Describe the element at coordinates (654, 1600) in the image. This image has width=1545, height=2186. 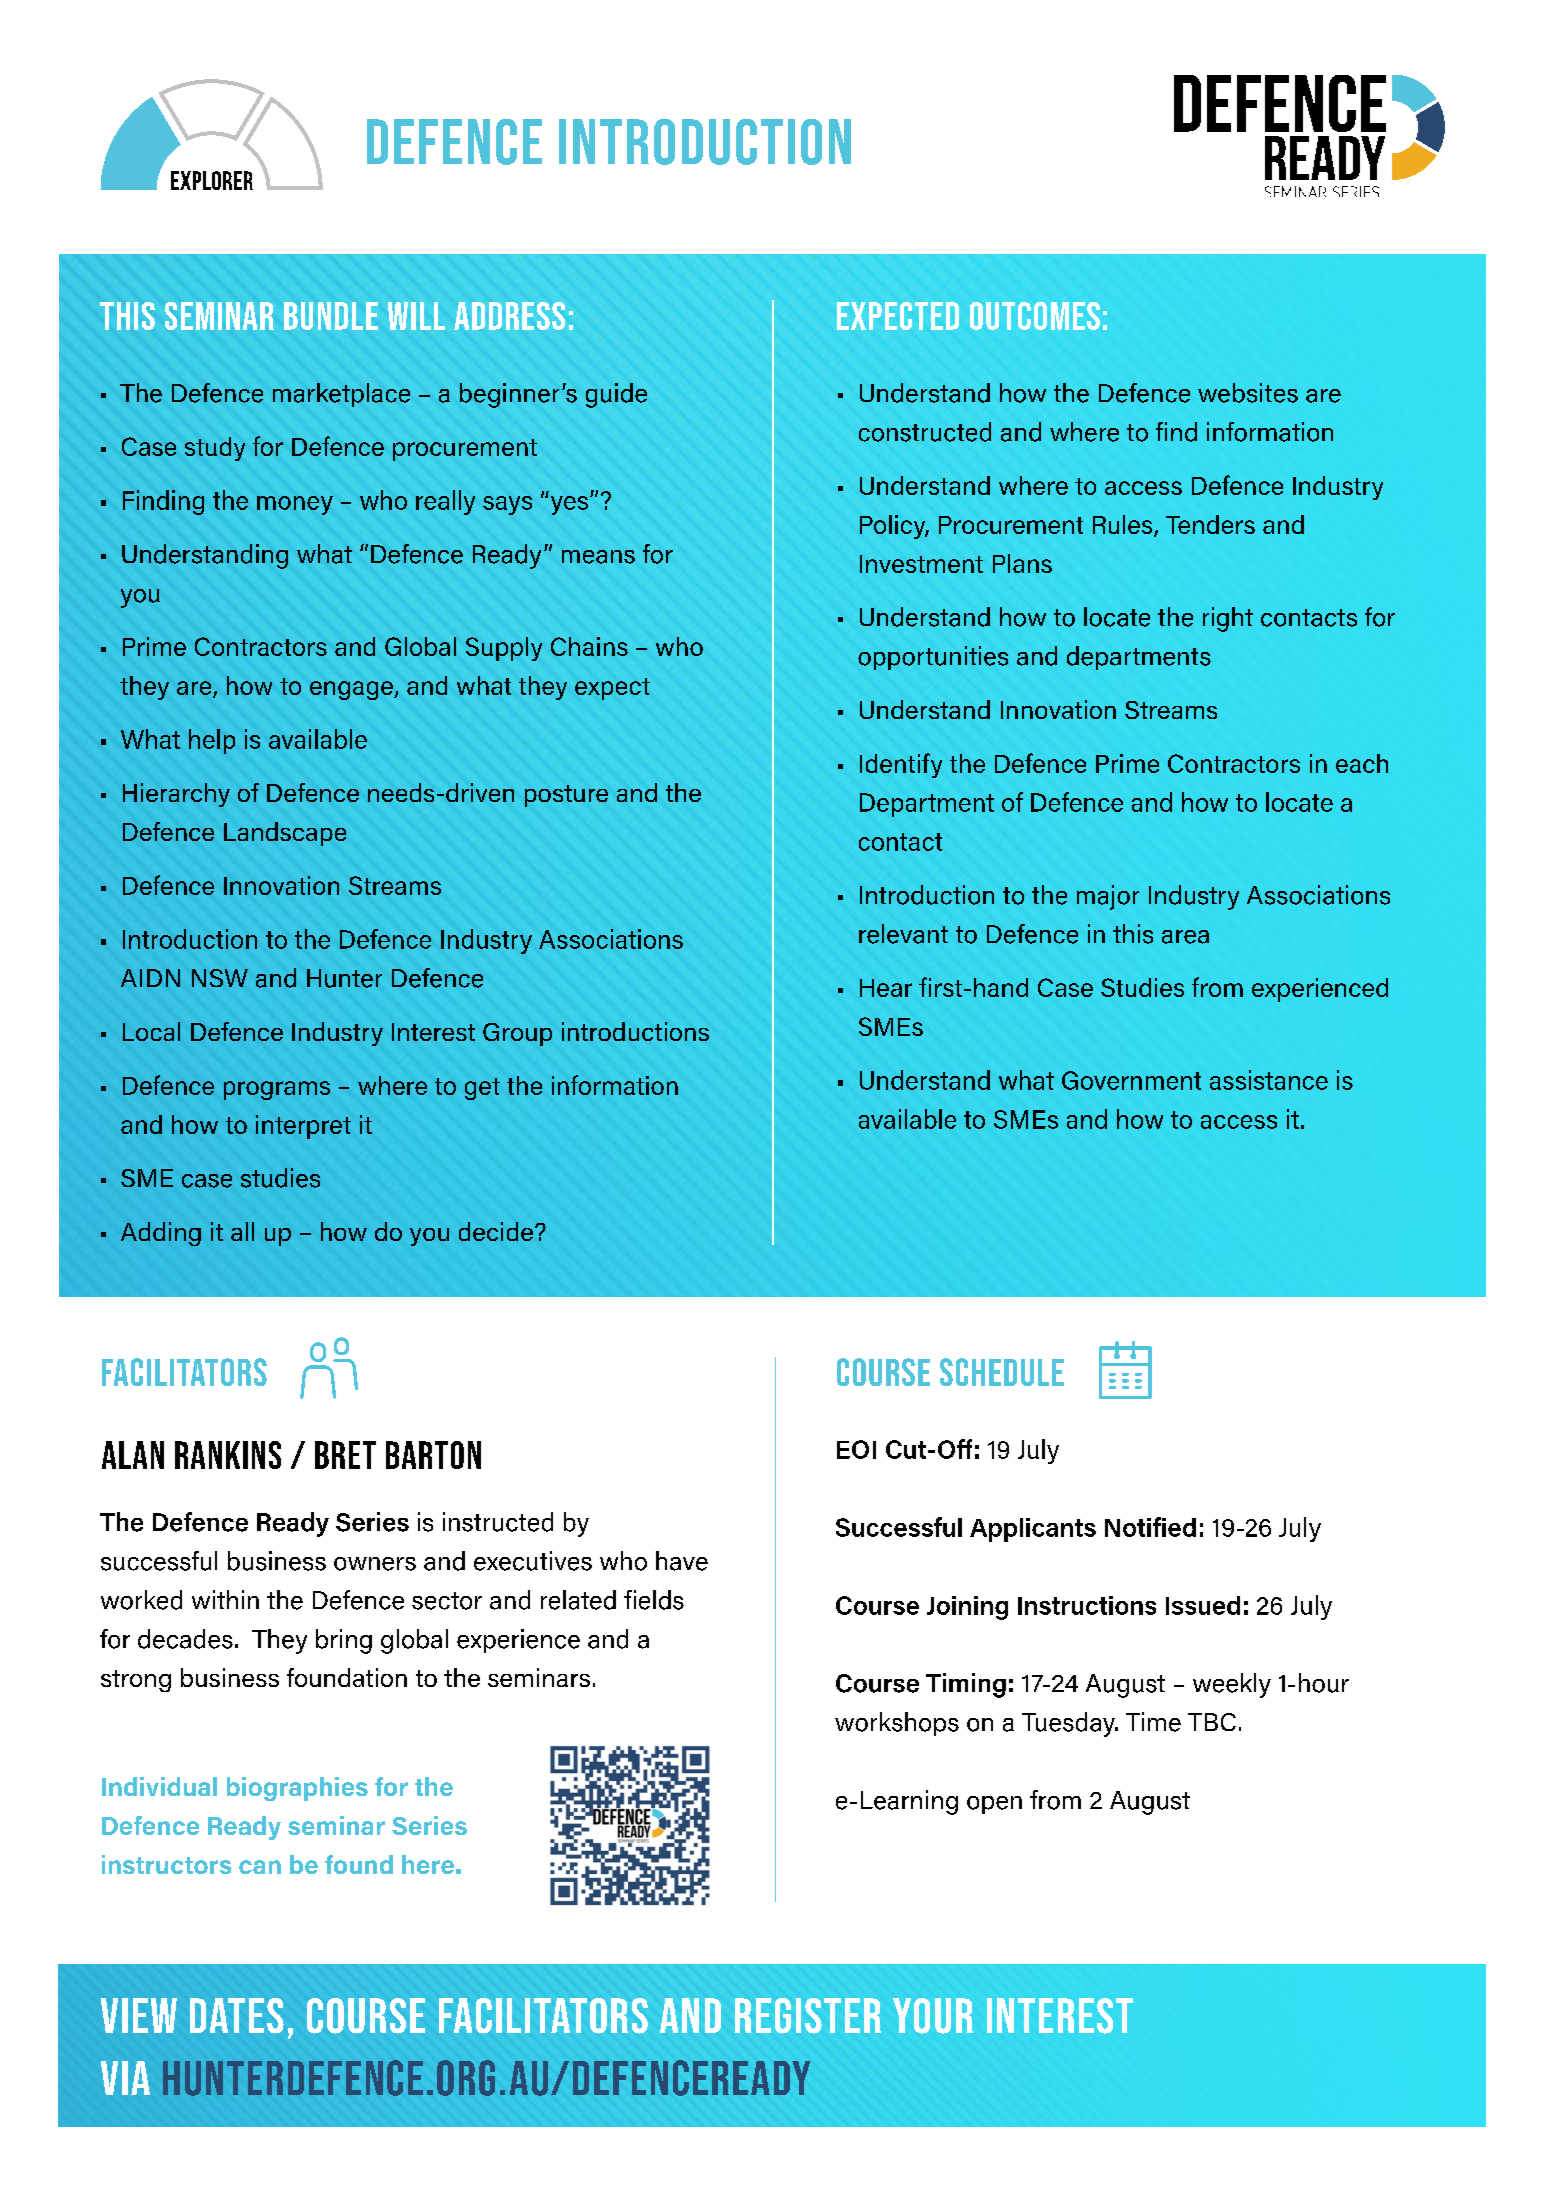
I see `fields` at that location.
